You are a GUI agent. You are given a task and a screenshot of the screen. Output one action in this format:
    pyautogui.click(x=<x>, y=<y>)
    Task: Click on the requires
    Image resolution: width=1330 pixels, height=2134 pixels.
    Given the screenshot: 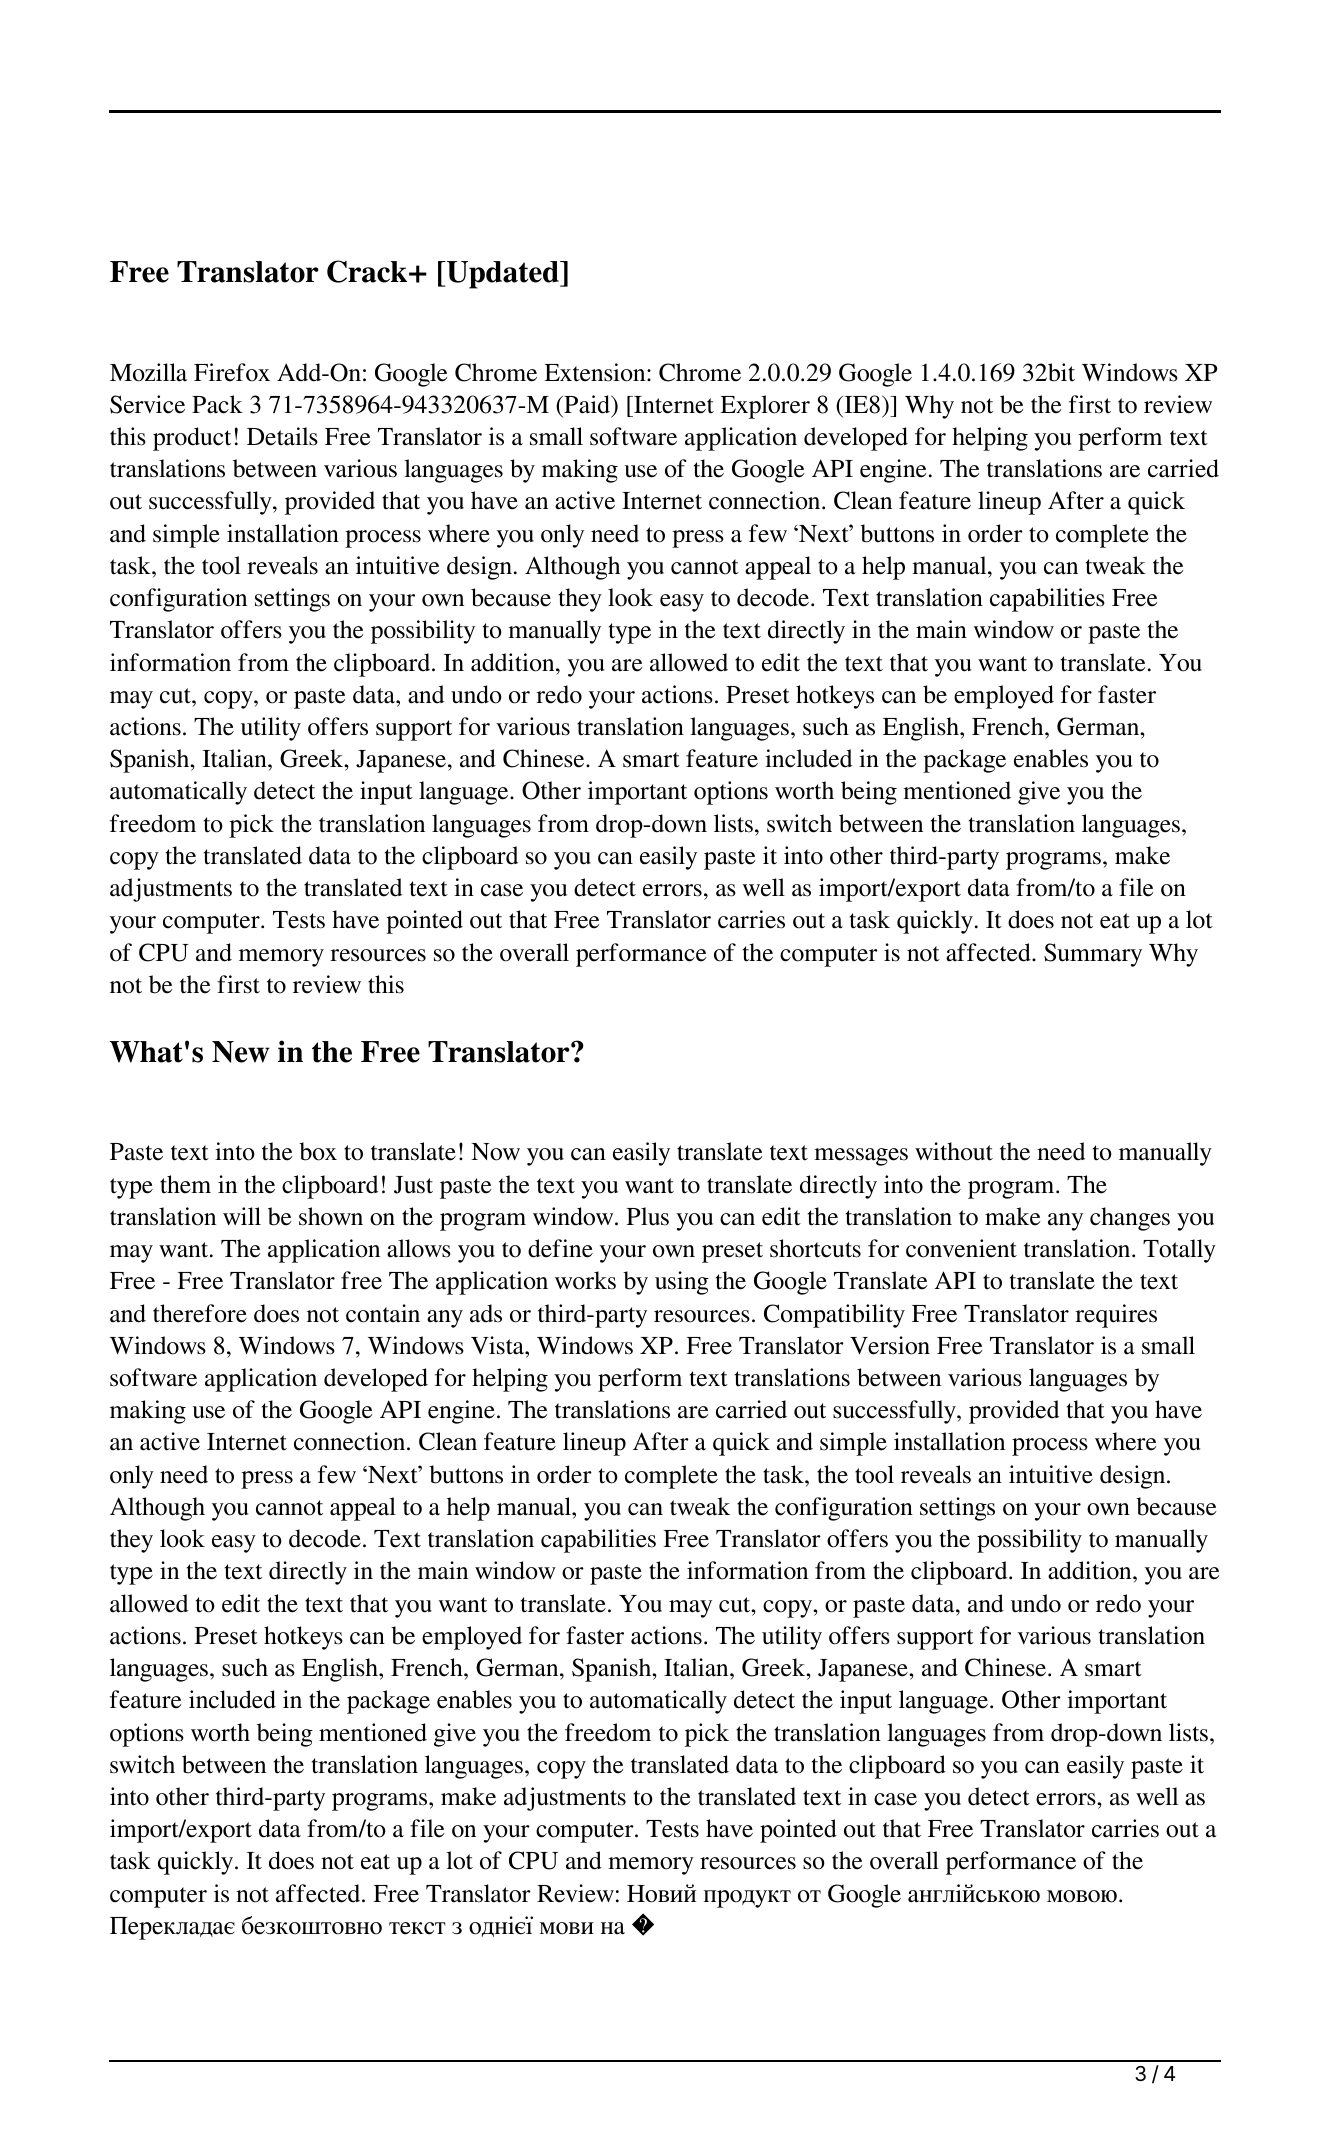 What is the action you would take?
    pyautogui.click(x=1116, y=1316)
